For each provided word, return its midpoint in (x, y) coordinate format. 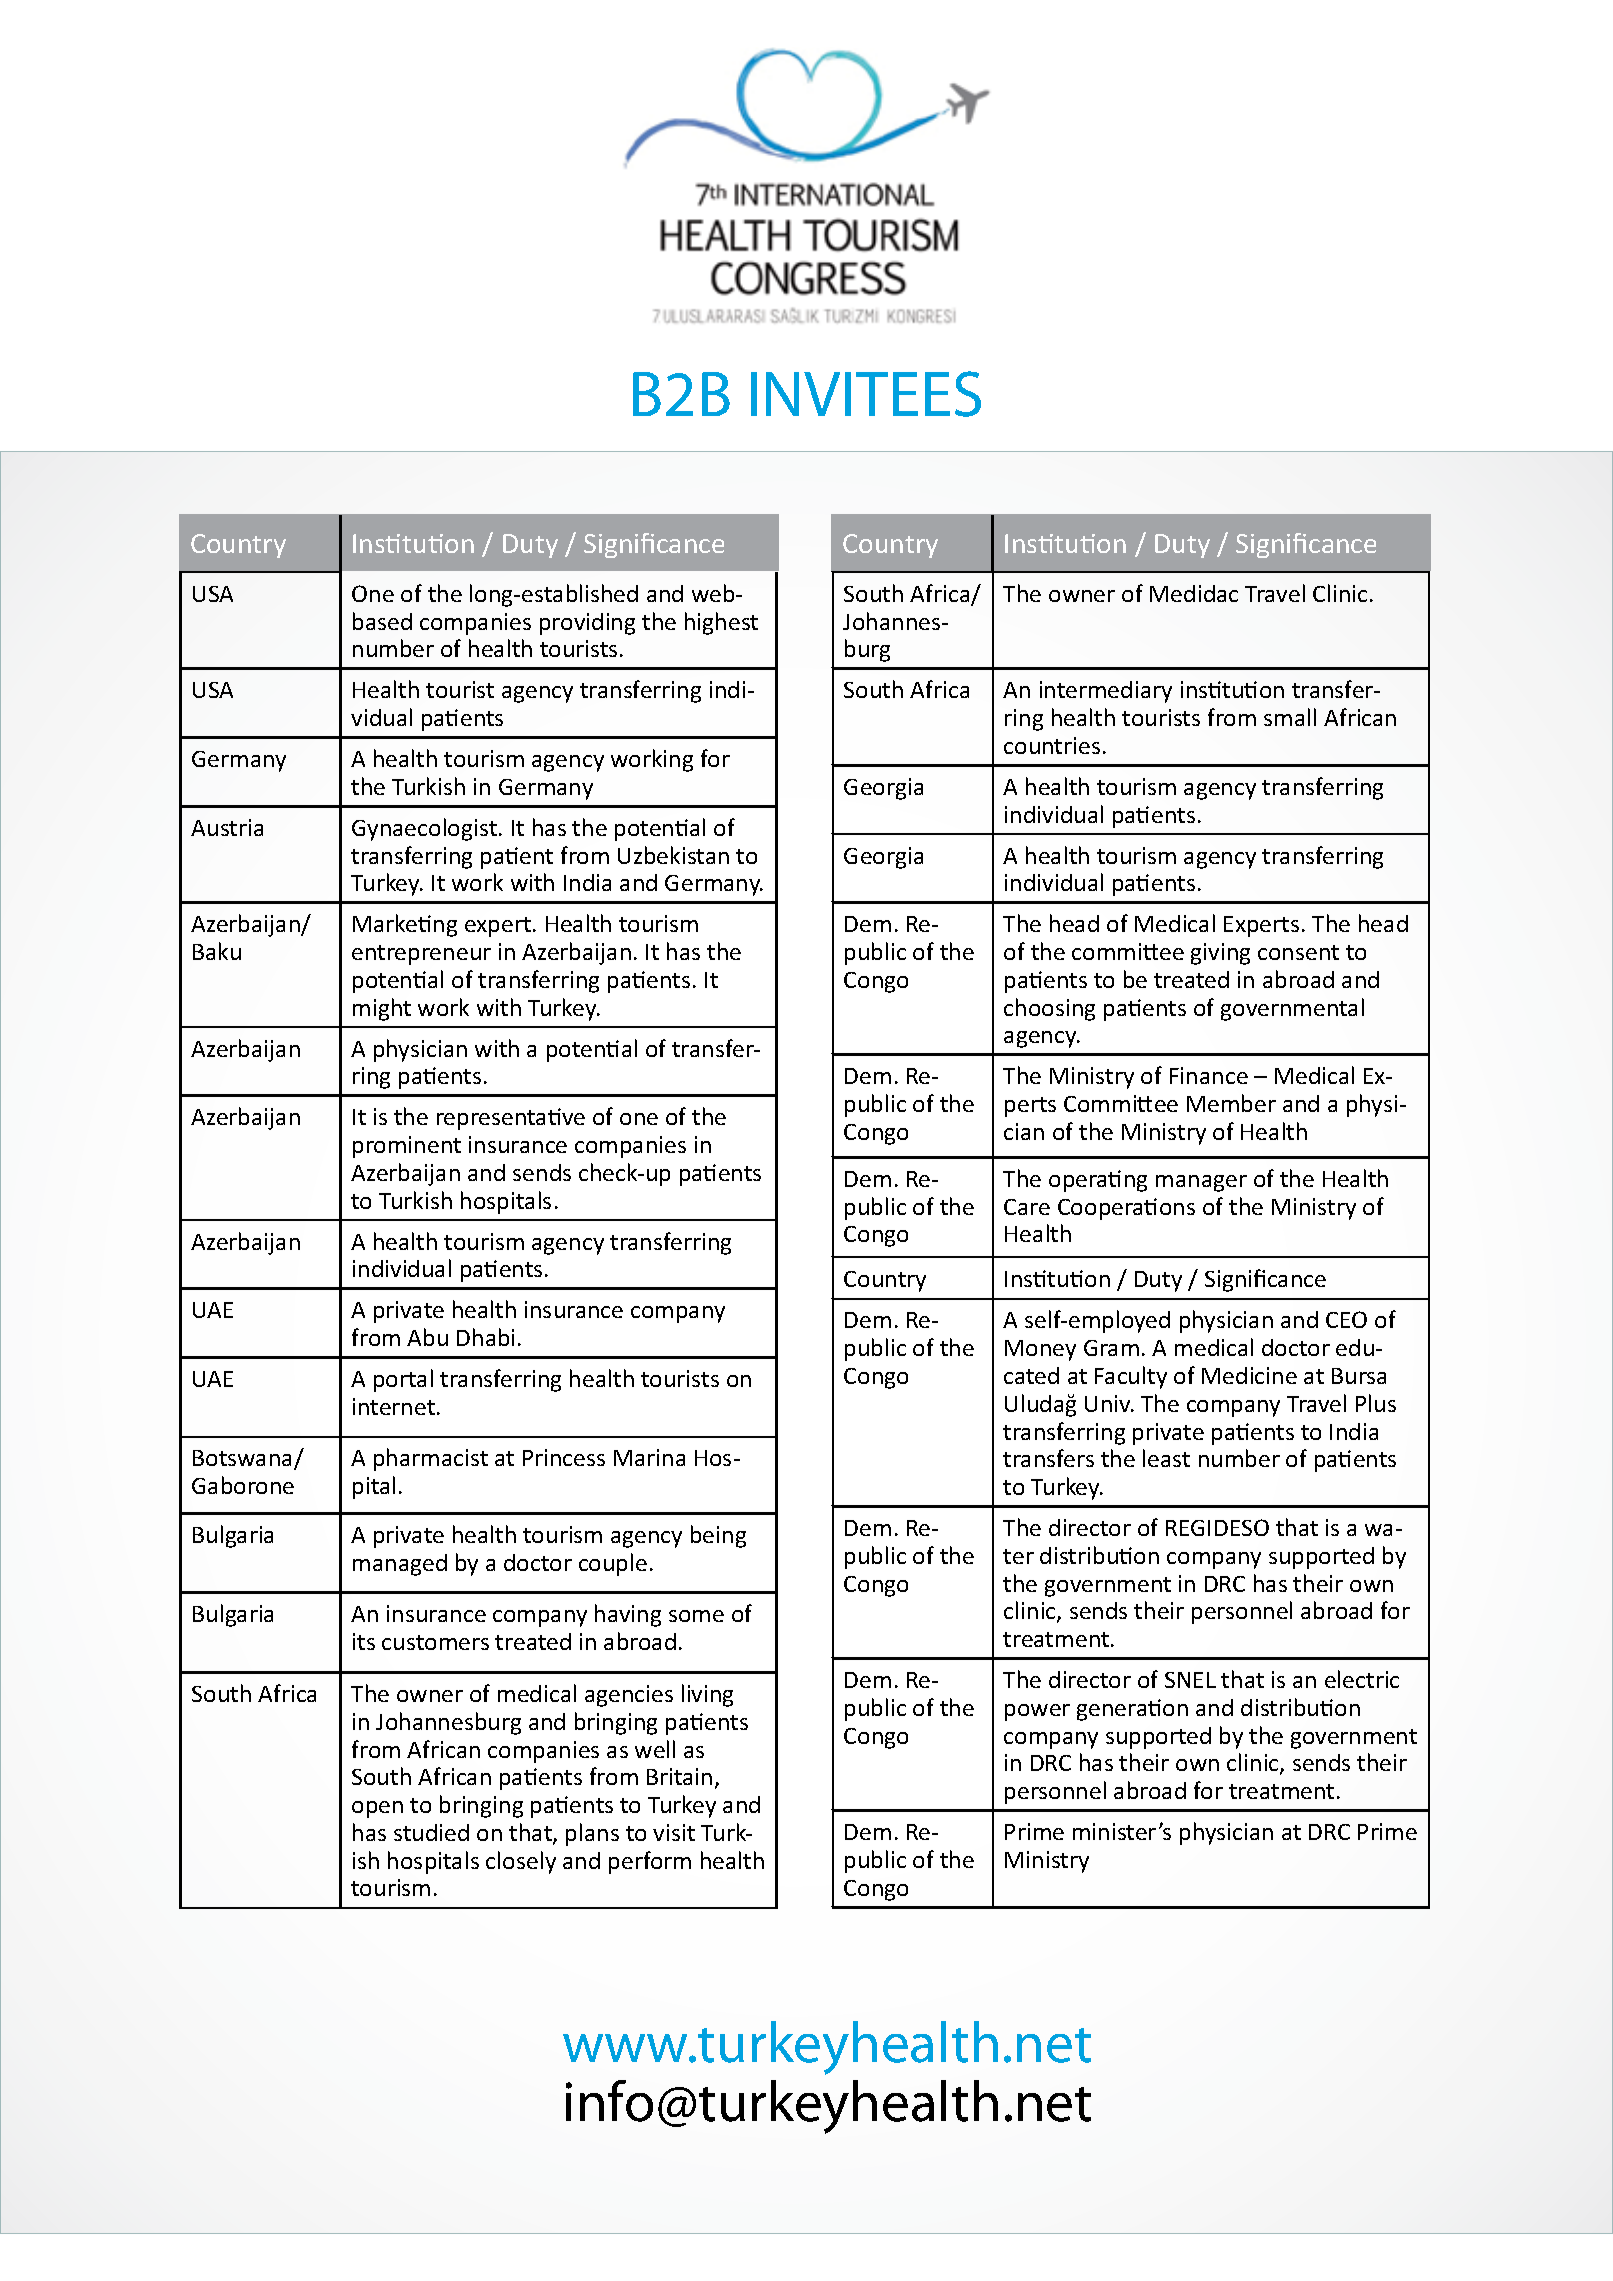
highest (721, 623)
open (377, 1809)
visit (674, 1832)
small (1290, 717)
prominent (407, 1147)
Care (1027, 1207)
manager (1201, 1183)
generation (1132, 1710)
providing (587, 624)
